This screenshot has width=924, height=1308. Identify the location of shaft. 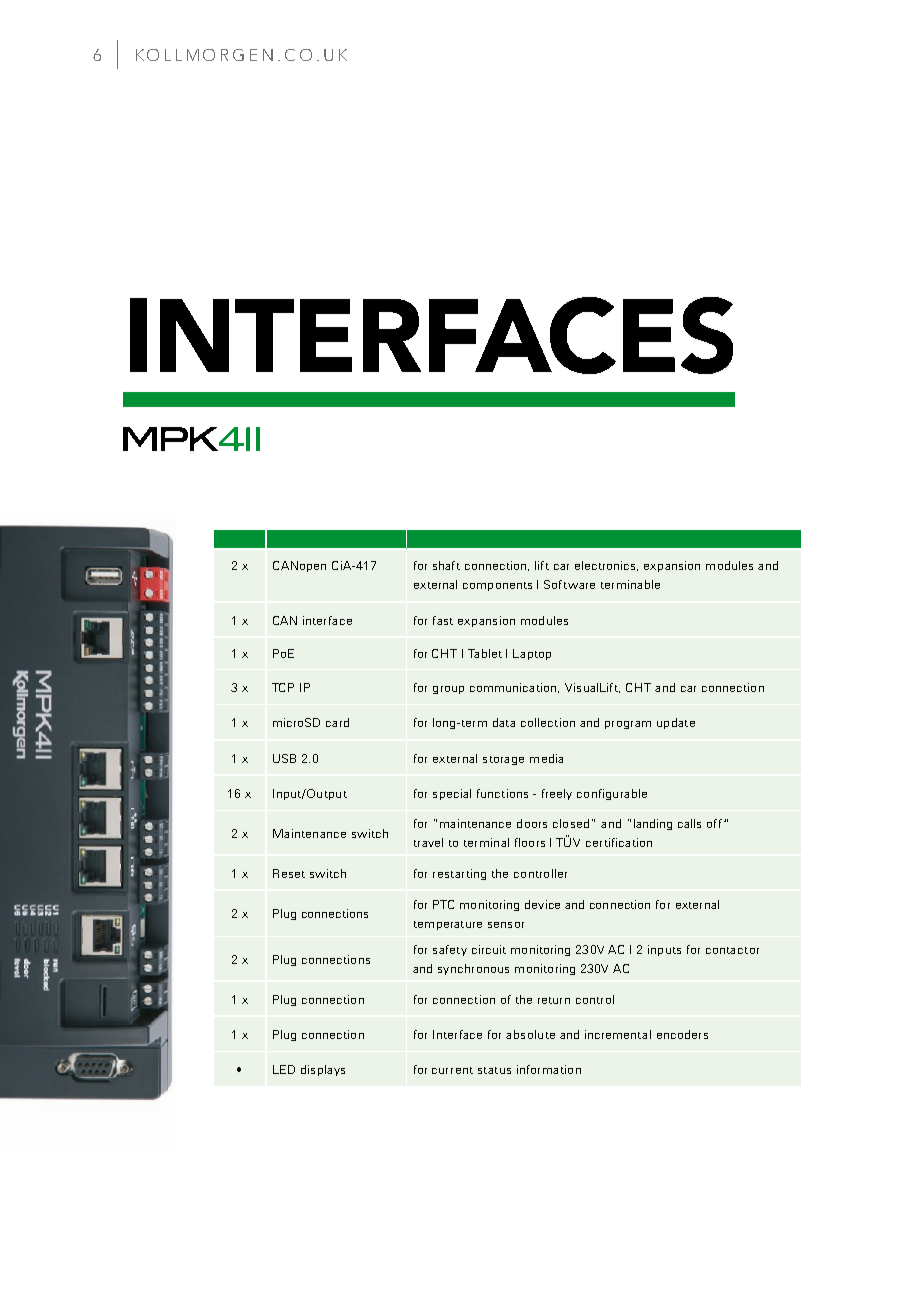
(446, 565).
